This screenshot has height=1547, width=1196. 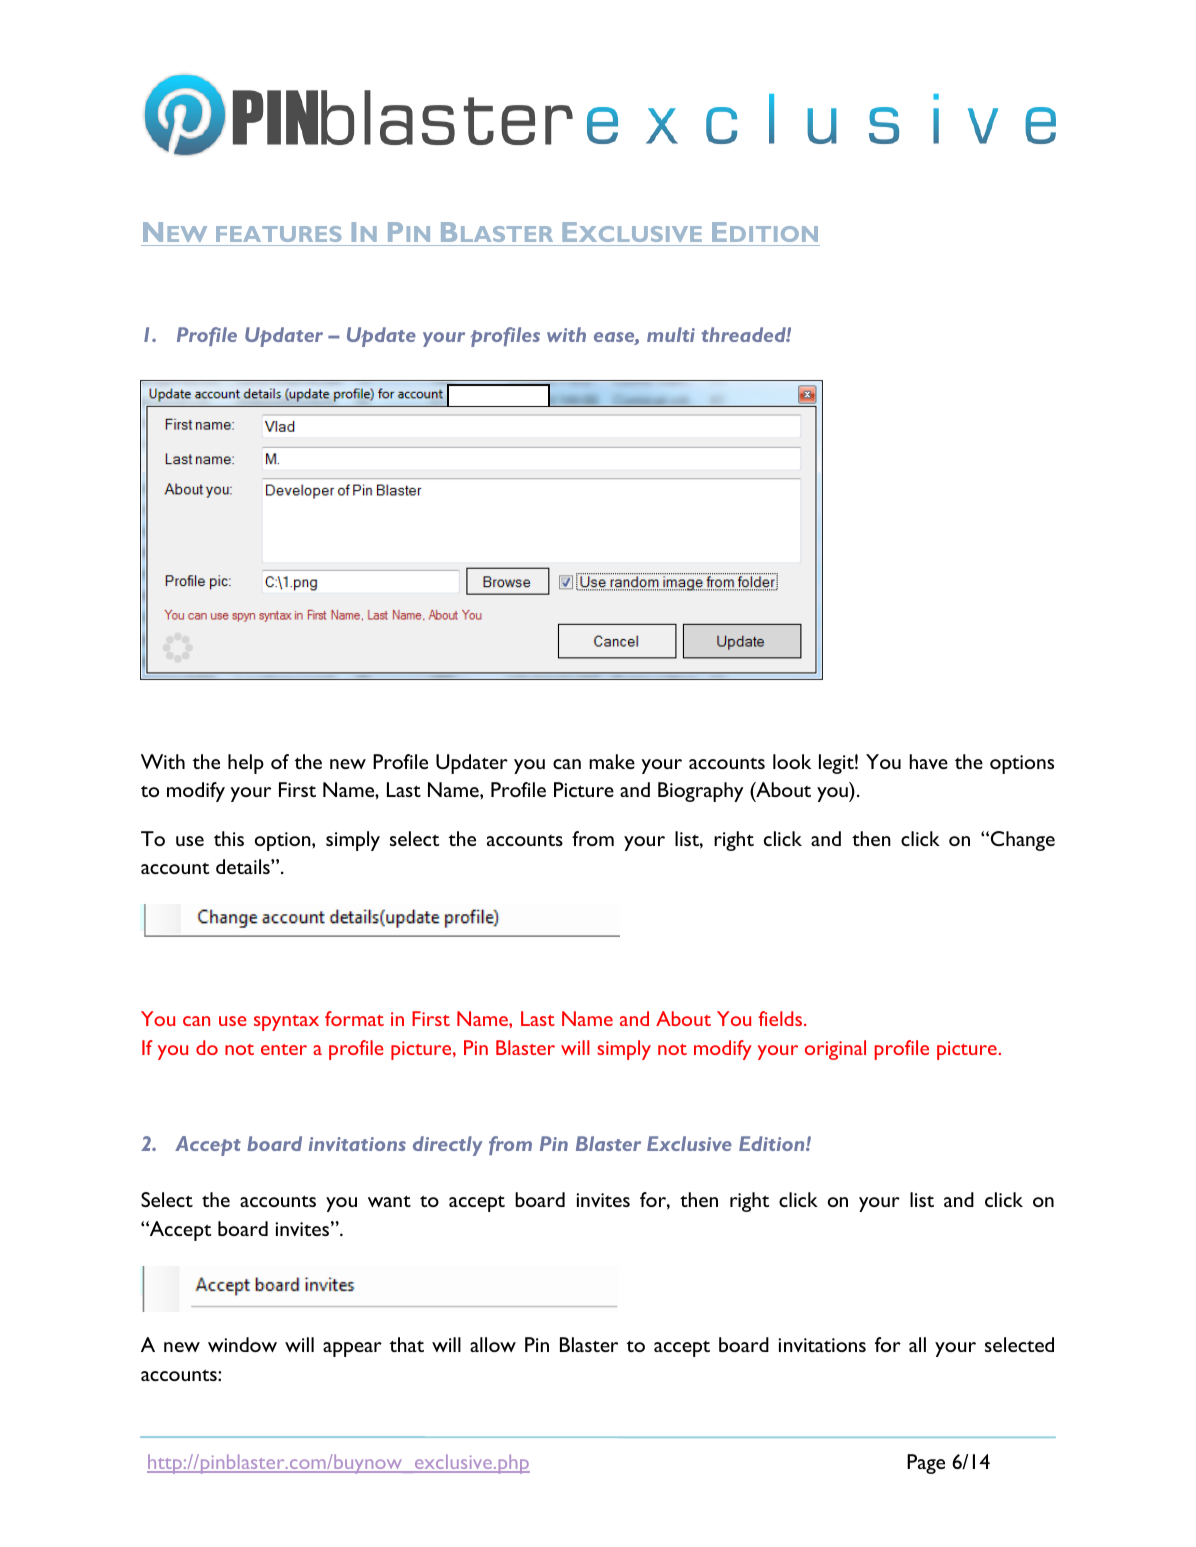 I want to click on have, so click(x=929, y=761).
